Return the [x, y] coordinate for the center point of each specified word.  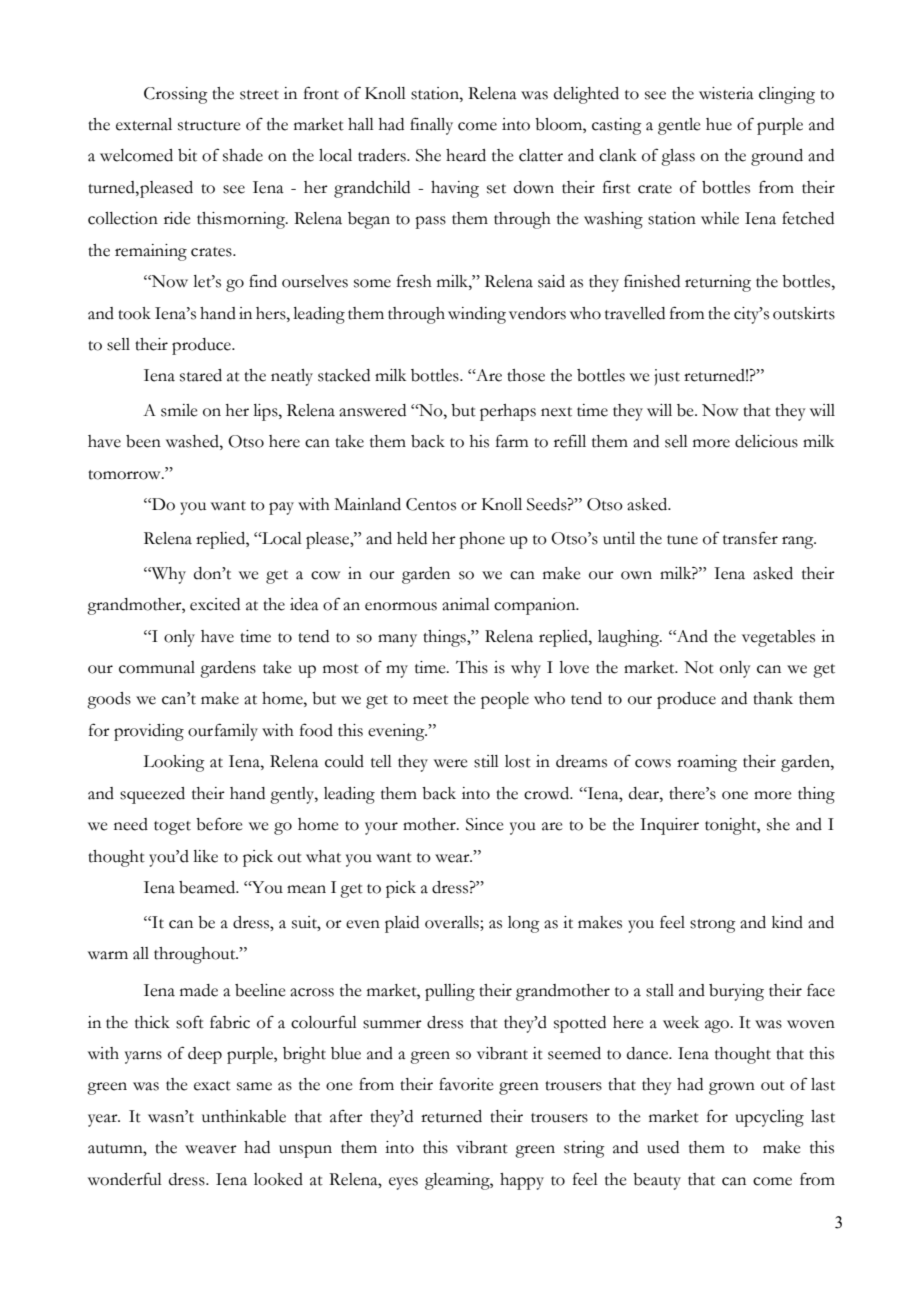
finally [431, 126]
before [219, 824]
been [143, 441]
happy [522, 1181]
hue [719, 124]
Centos [431, 504]
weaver [211, 1149]
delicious [766, 441]
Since [484, 824]
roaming [707, 763]
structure [209, 126]
